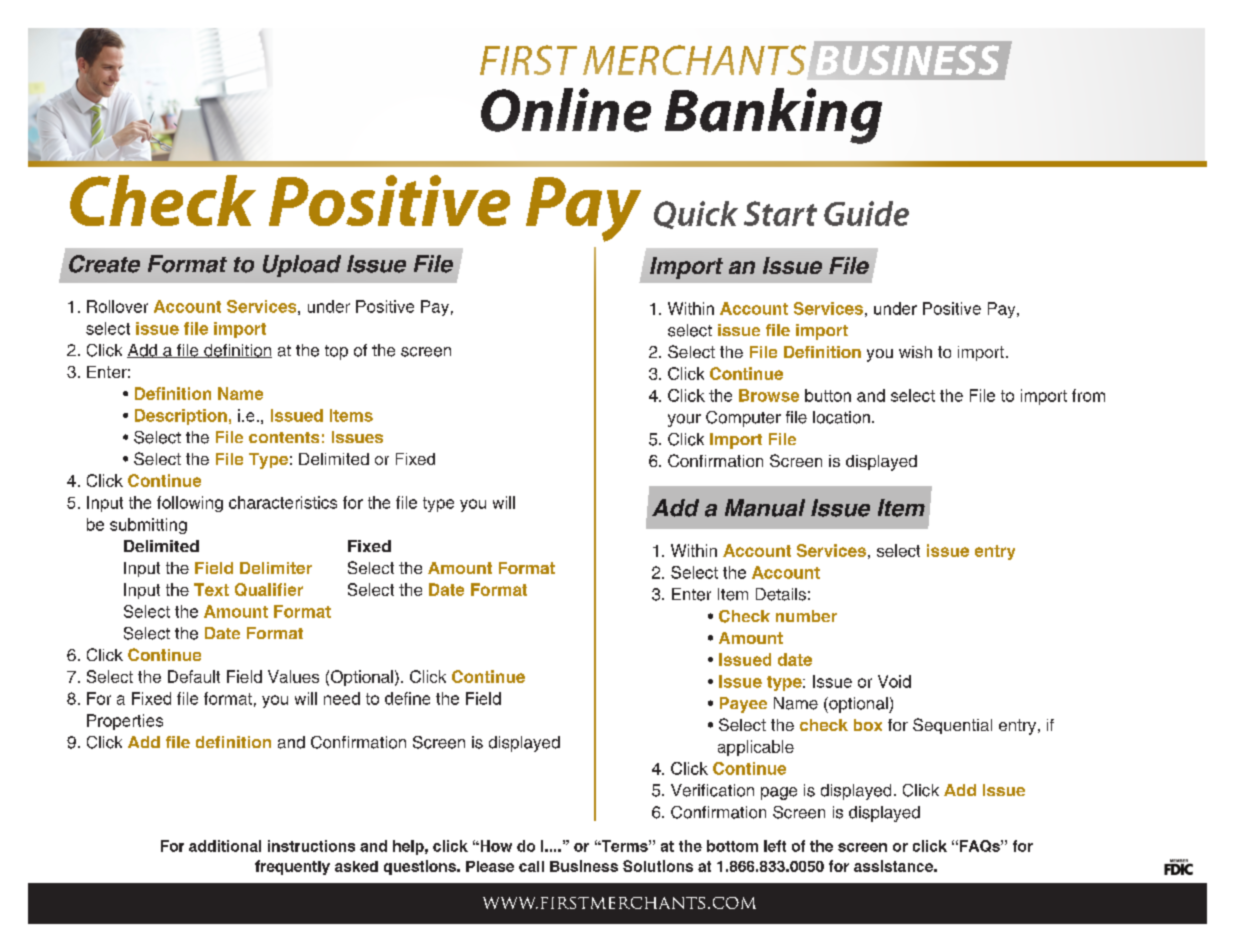  What do you see at coordinates (866, 213) in the document?
I see `Guide` at bounding box center [866, 213].
